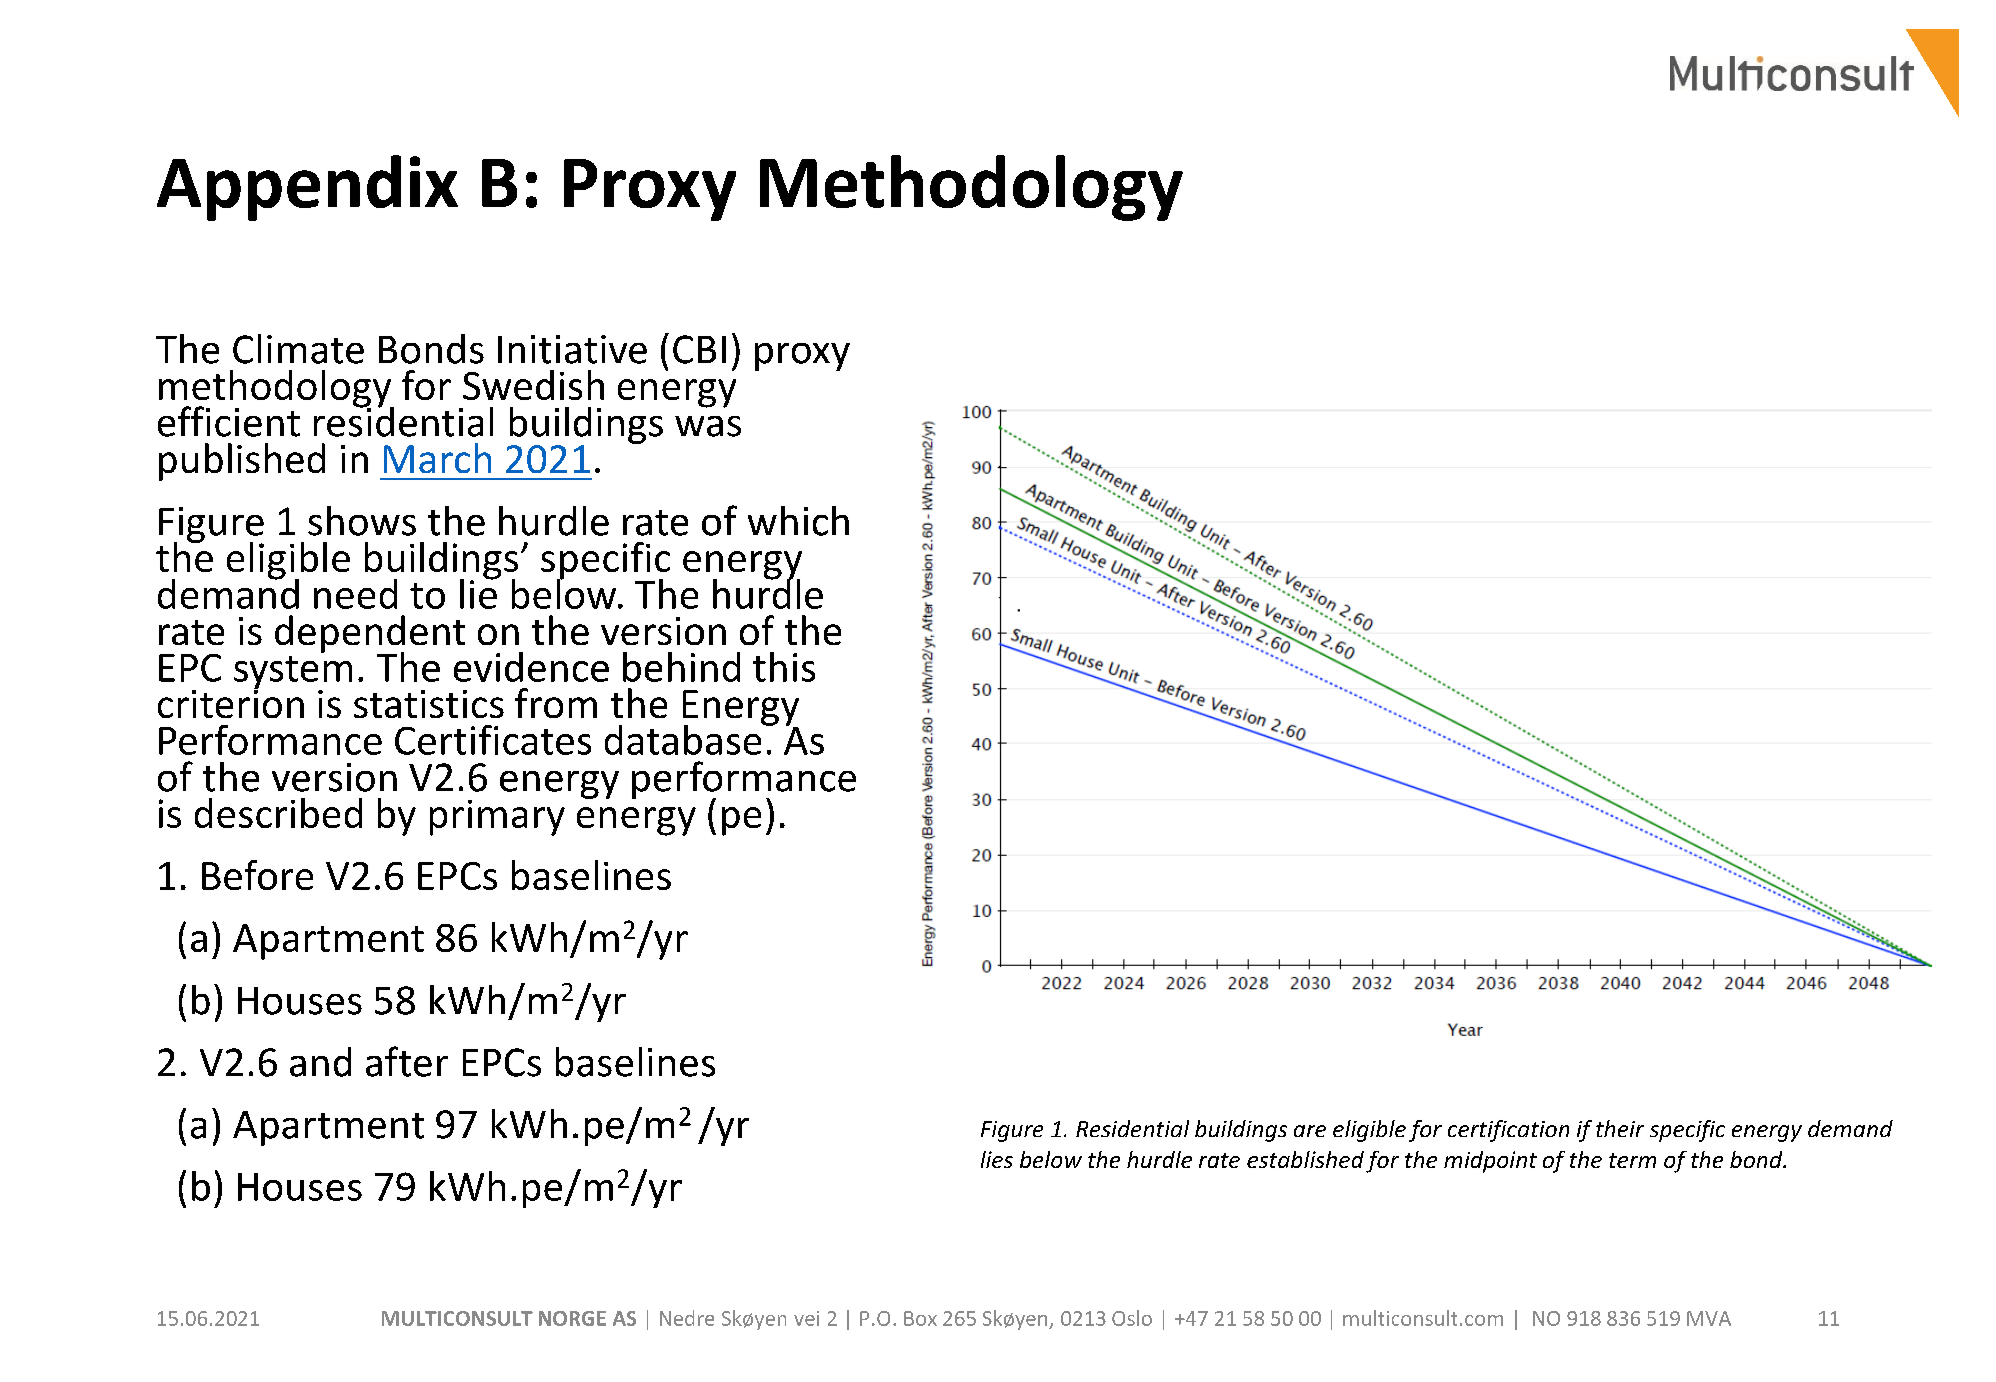 The image size is (1996, 1382). Describe the element at coordinates (355, 594) in the screenshot. I see `need` at that location.
